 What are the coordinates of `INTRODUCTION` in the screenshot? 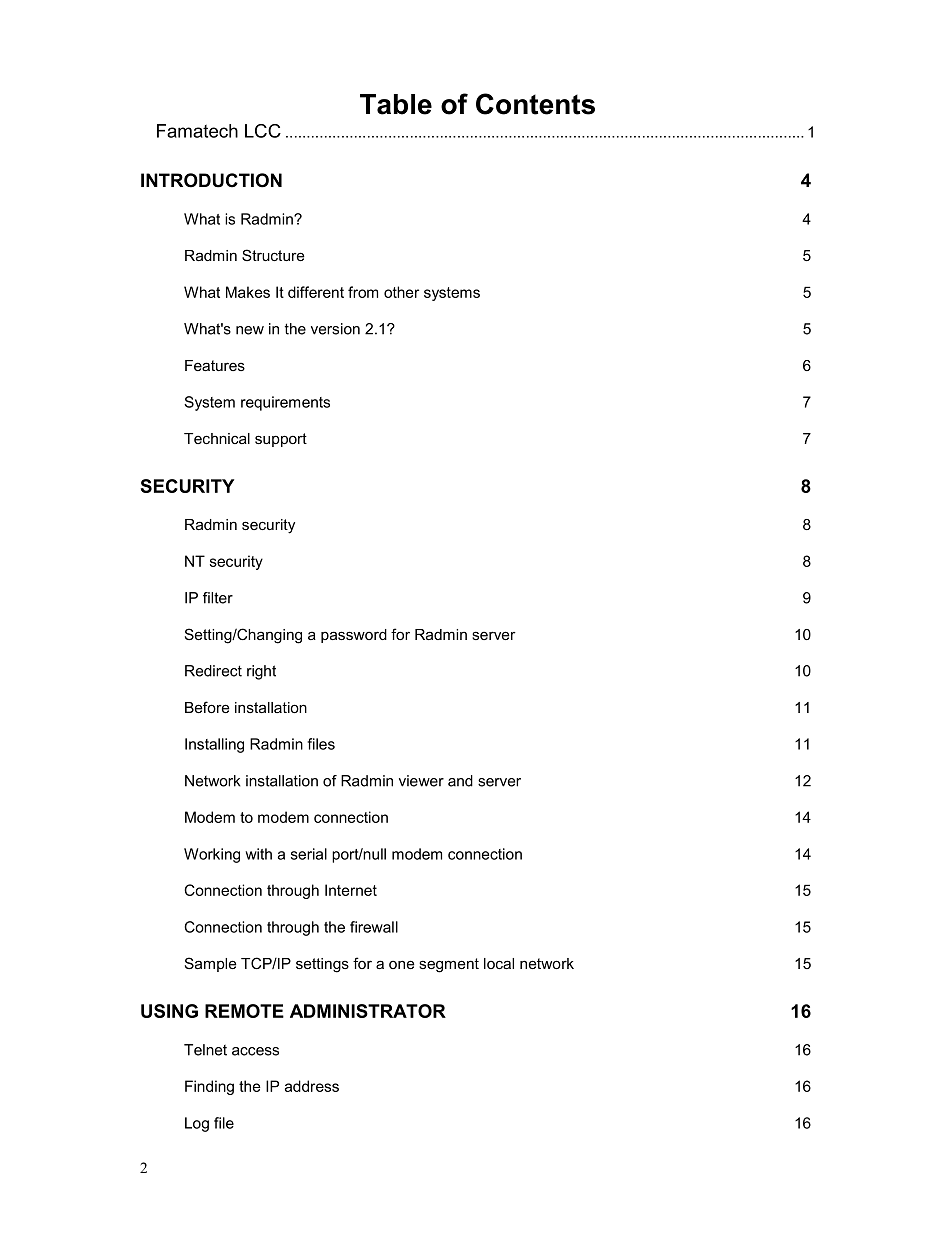 It's located at (211, 180).
